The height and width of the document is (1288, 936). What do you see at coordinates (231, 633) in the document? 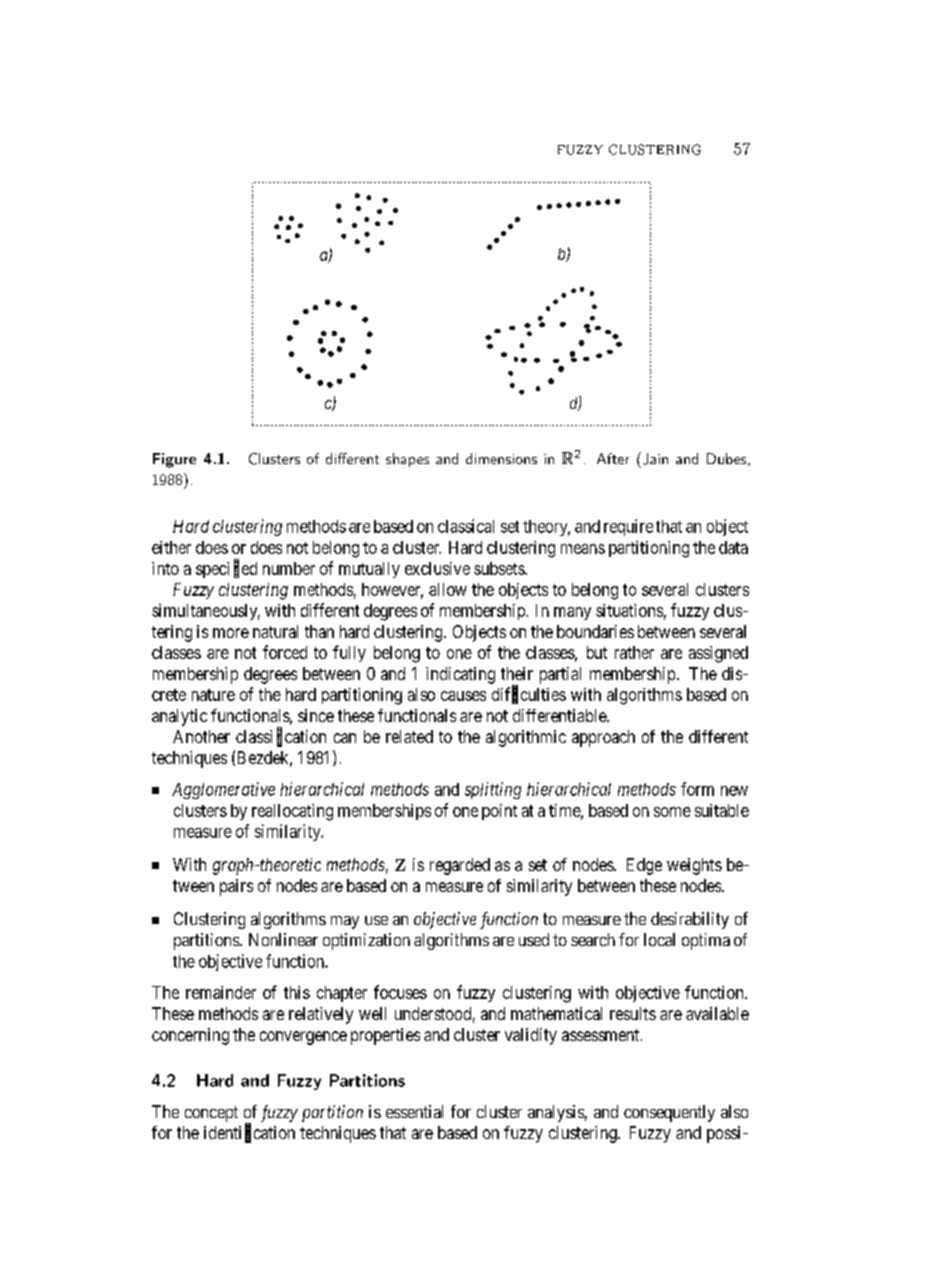
I see `more` at bounding box center [231, 633].
